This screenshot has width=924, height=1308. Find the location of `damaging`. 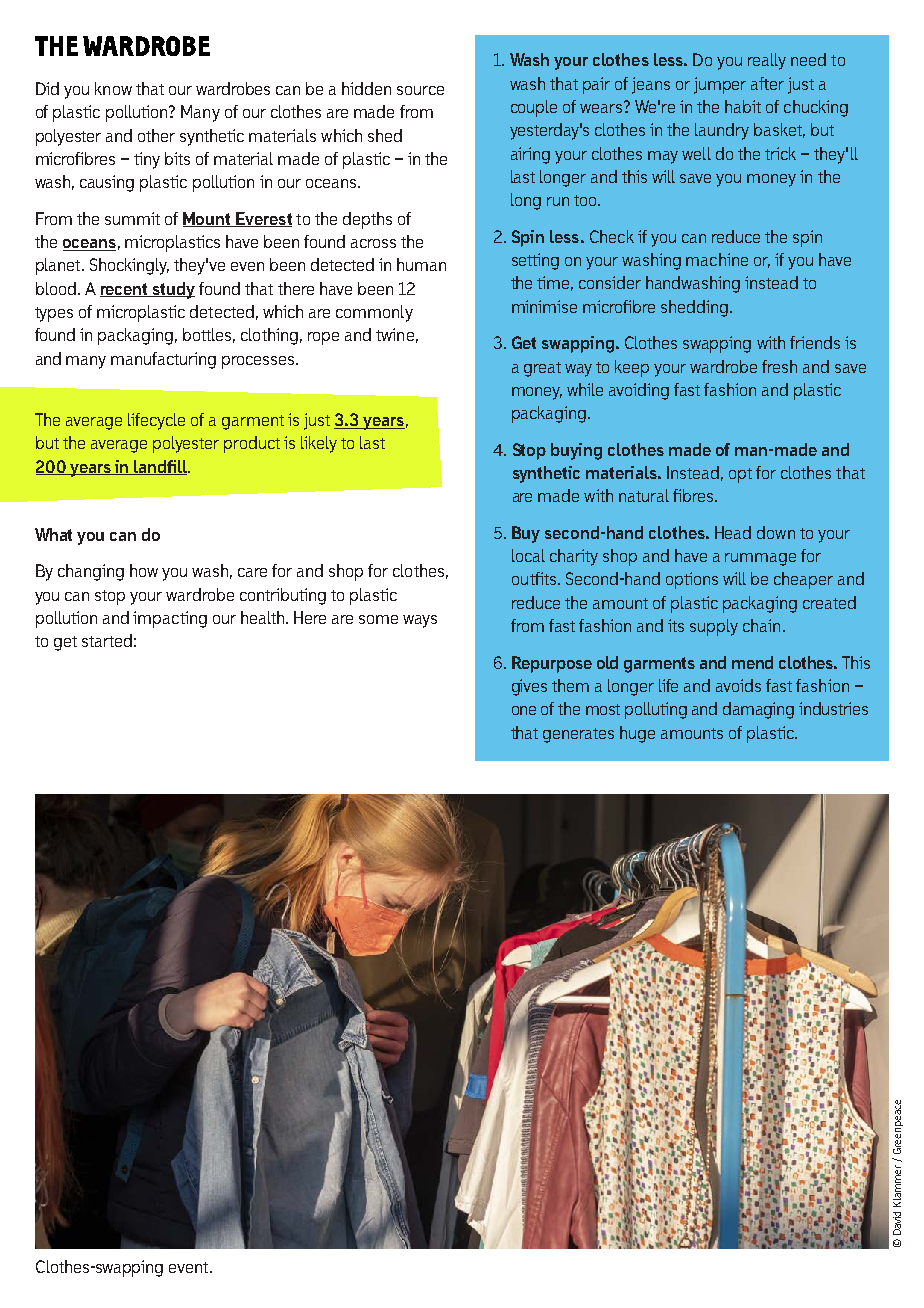

damaging is located at coordinates (758, 710).
